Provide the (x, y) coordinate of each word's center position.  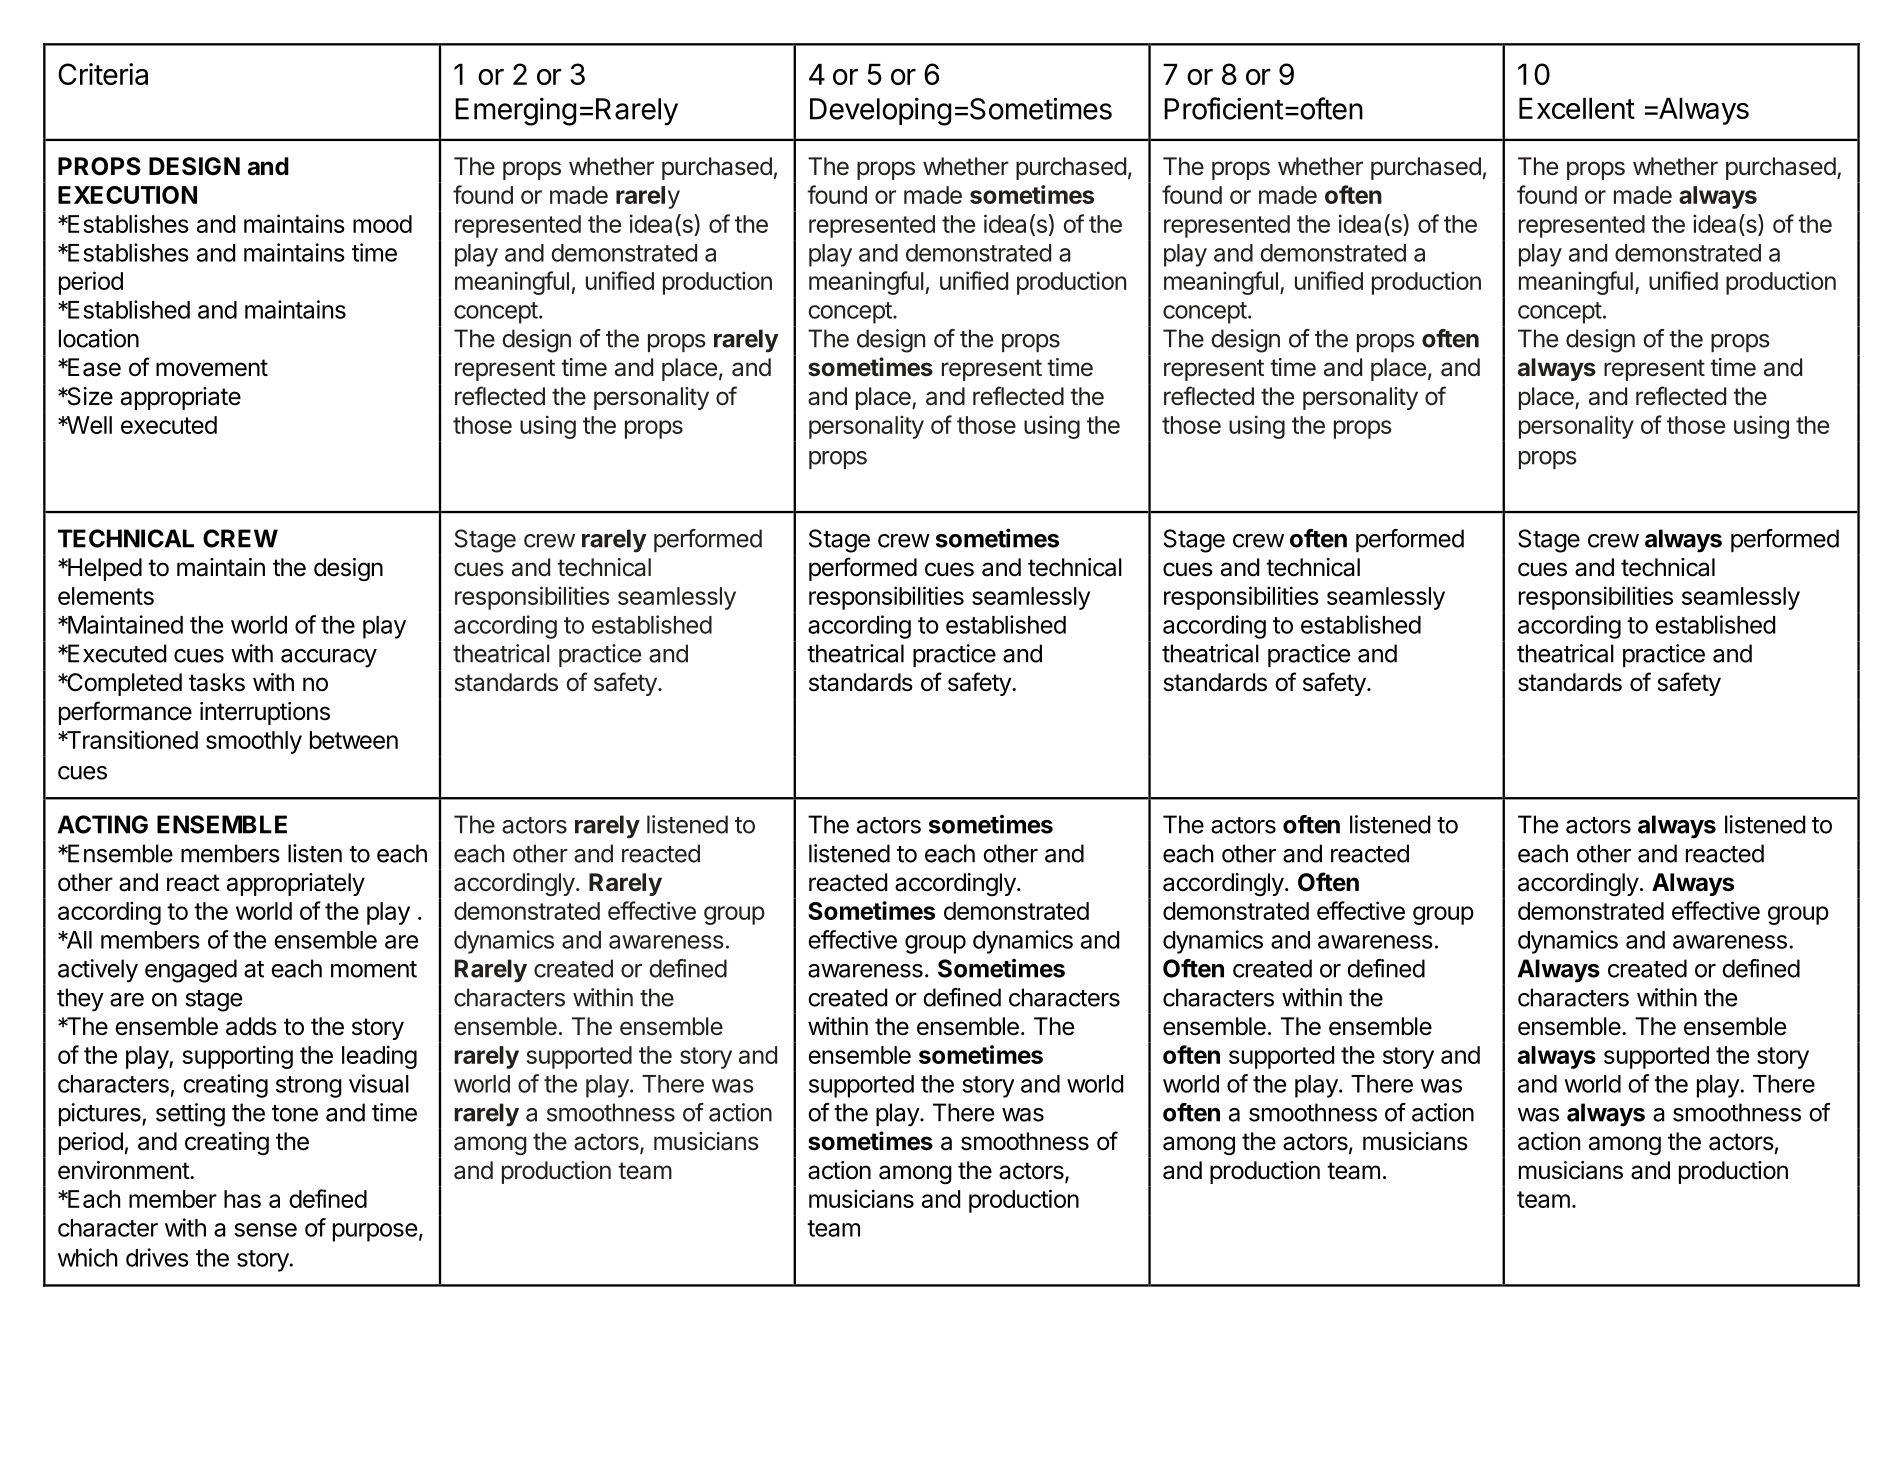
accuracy (329, 658)
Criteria (103, 74)
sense (265, 1230)
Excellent (1577, 108)
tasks (217, 682)
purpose (375, 1232)
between (354, 740)
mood (382, 224)
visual (379, 1083)
